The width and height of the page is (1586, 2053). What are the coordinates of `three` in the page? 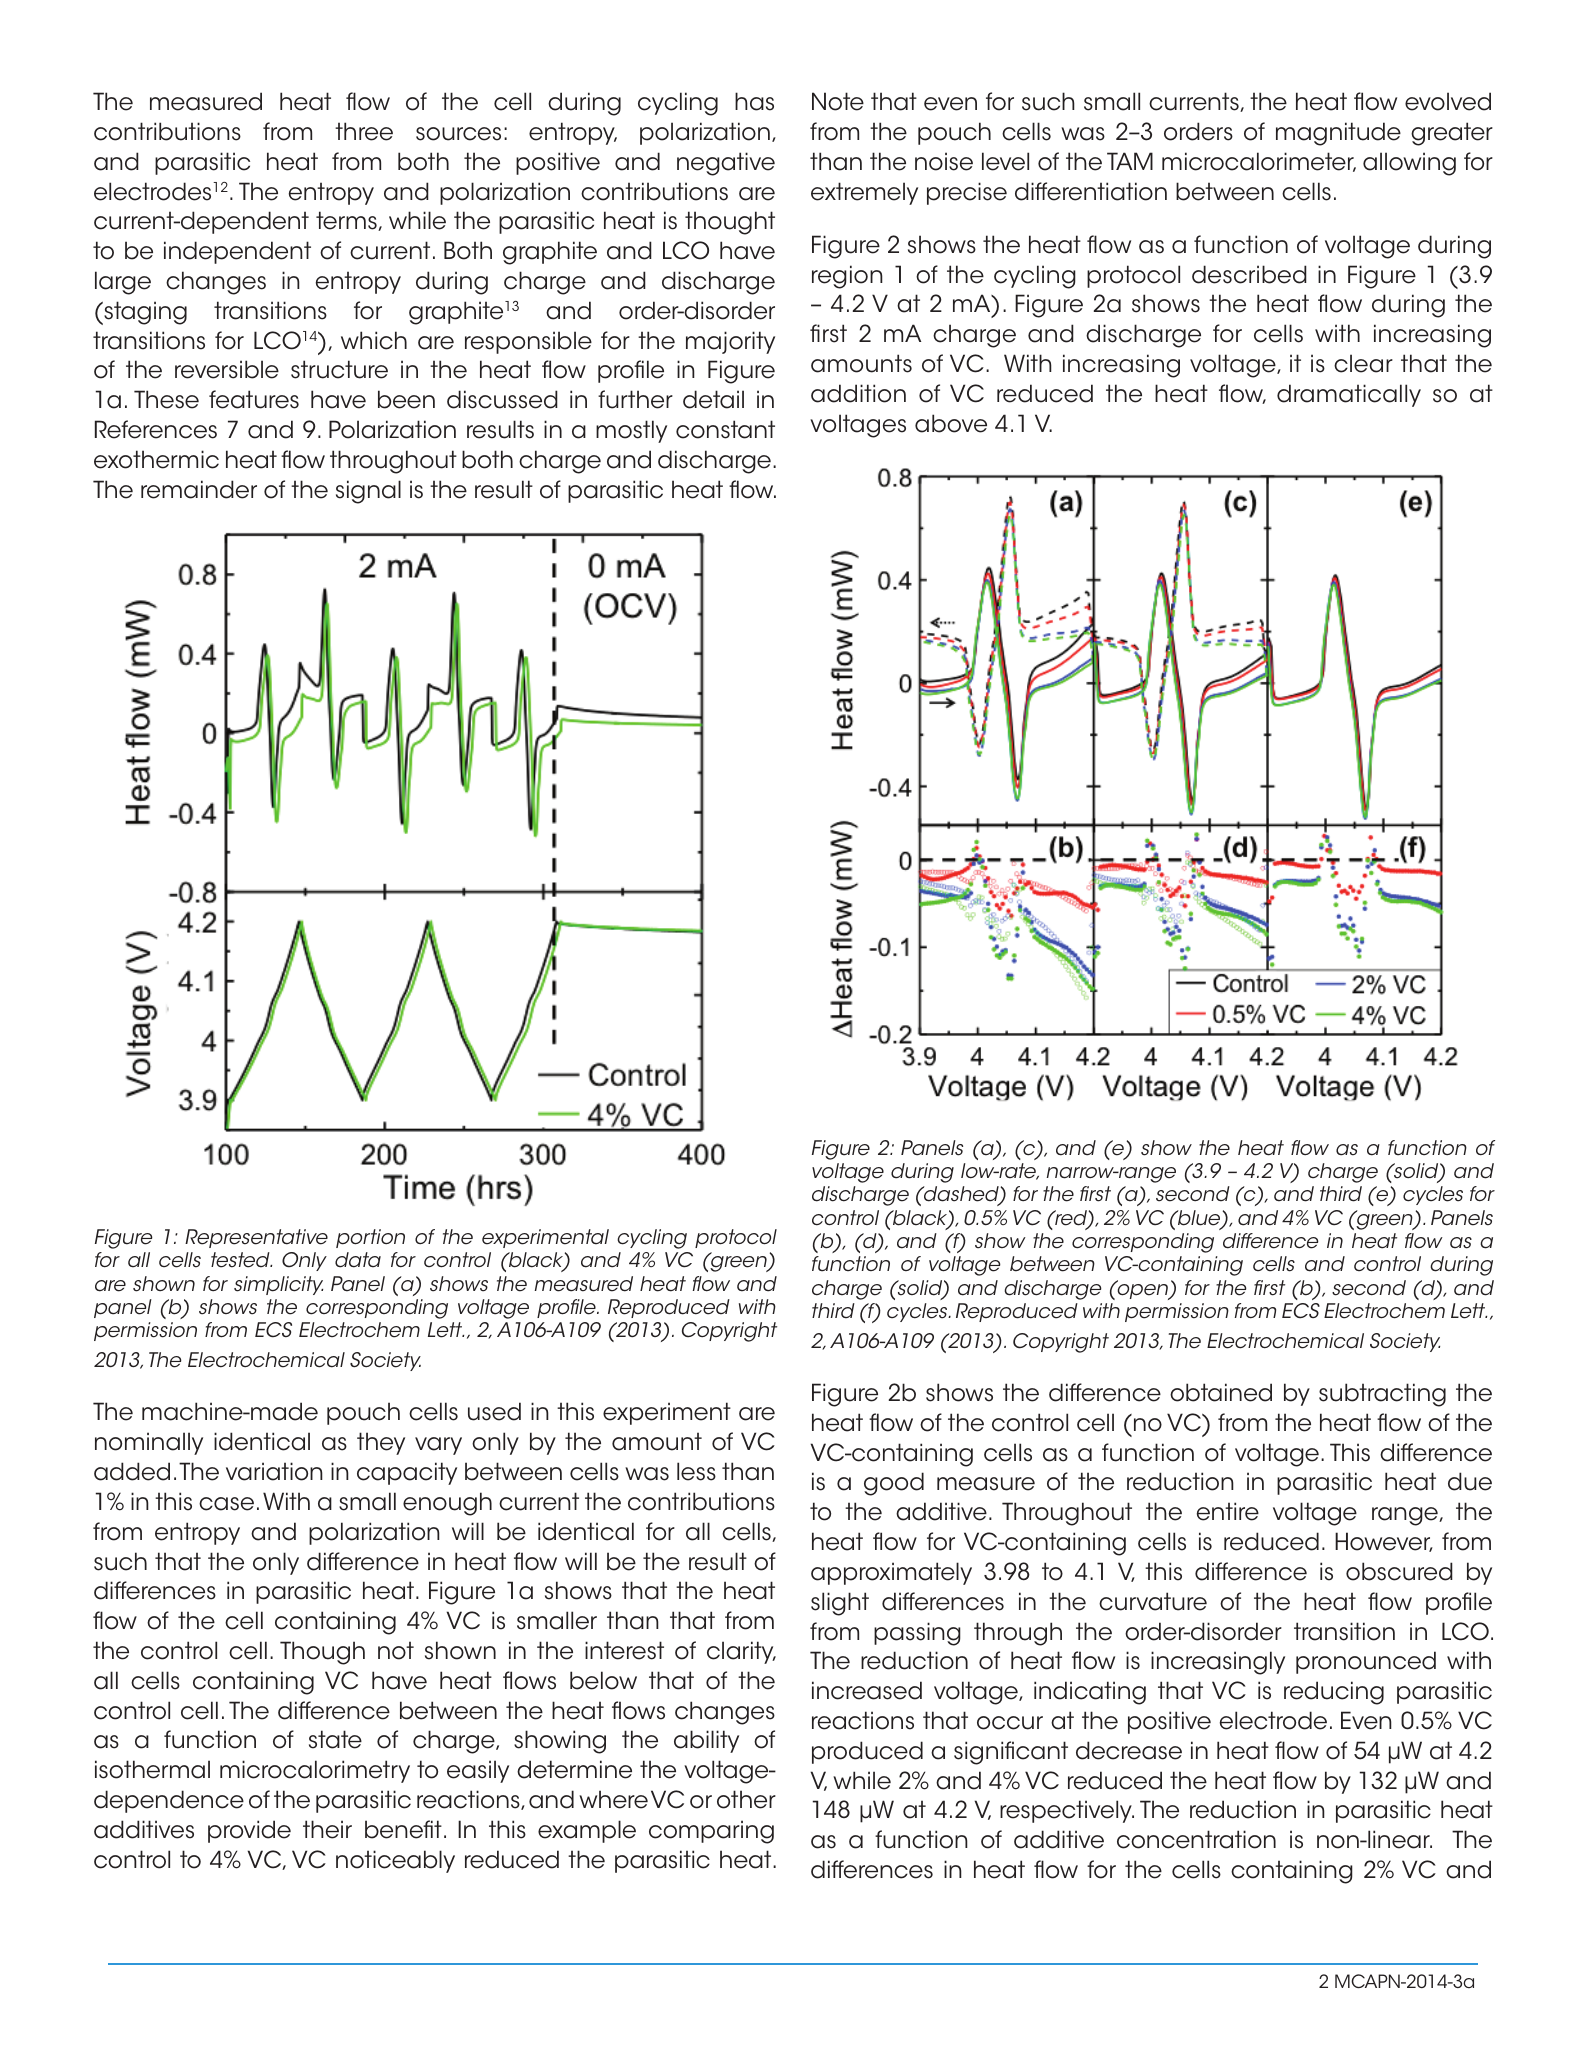 It's located at (364, 131).
